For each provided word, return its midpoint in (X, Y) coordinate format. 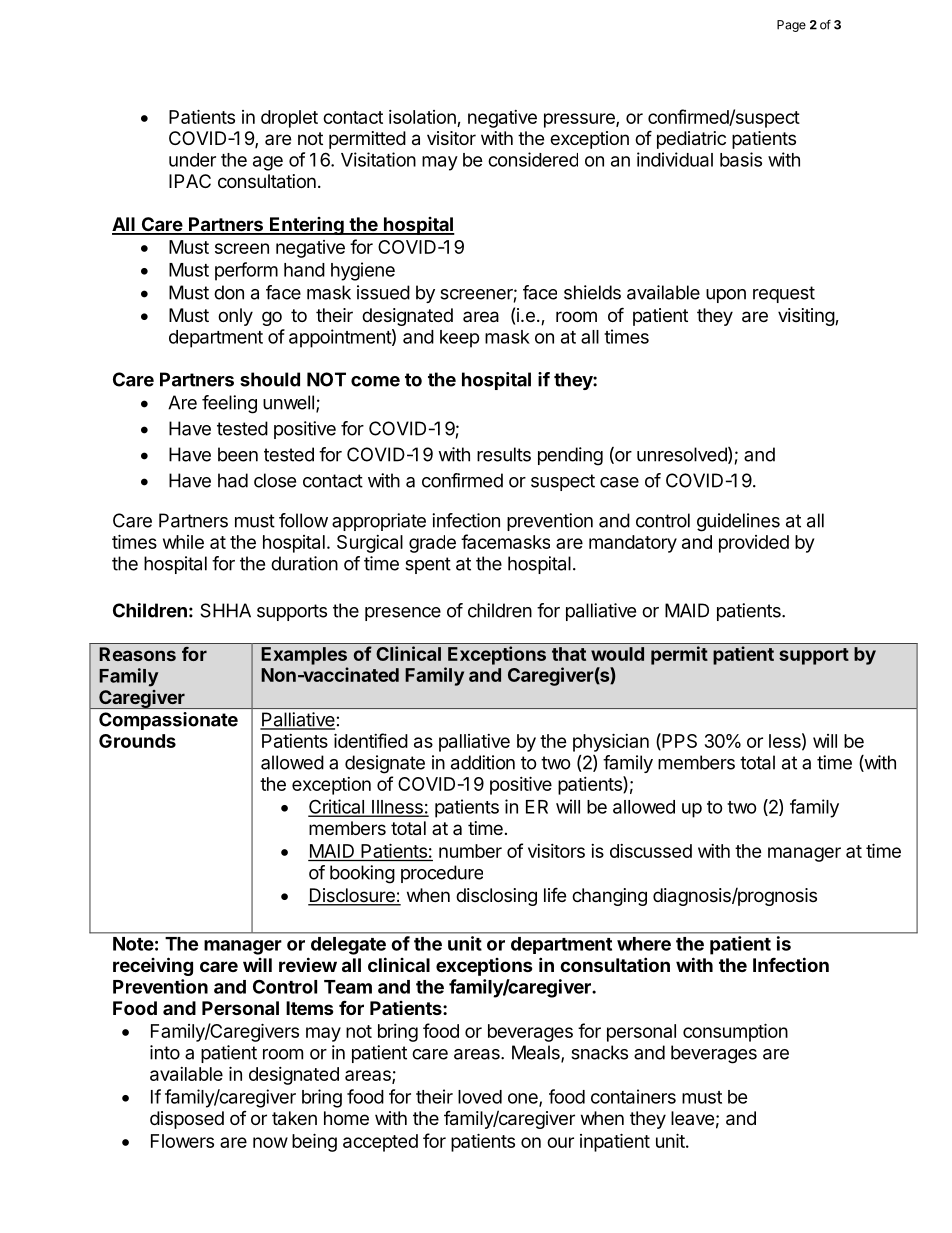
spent (428, 565)
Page (791, 26)
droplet (289, 119)
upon (726, 296)
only (235, 317)
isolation (422, 117)
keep (460, 339)
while (183, 542)
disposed (187, 1120)
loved (480, 1097)
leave (692, 1118)
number (470, 851)
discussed (651, 851)
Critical (337, 807)
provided (754, 544)
